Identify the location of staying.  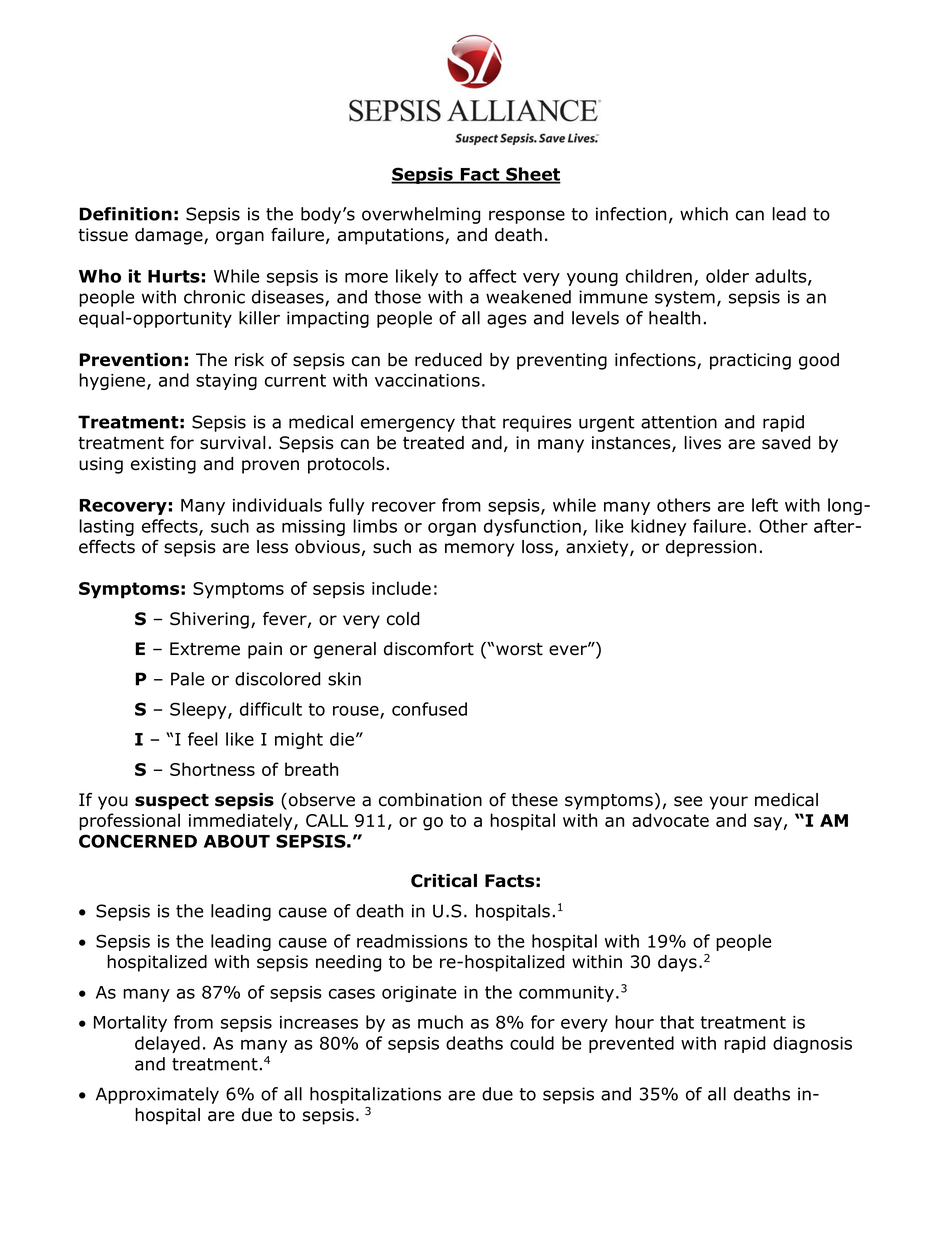
(226, 382).
